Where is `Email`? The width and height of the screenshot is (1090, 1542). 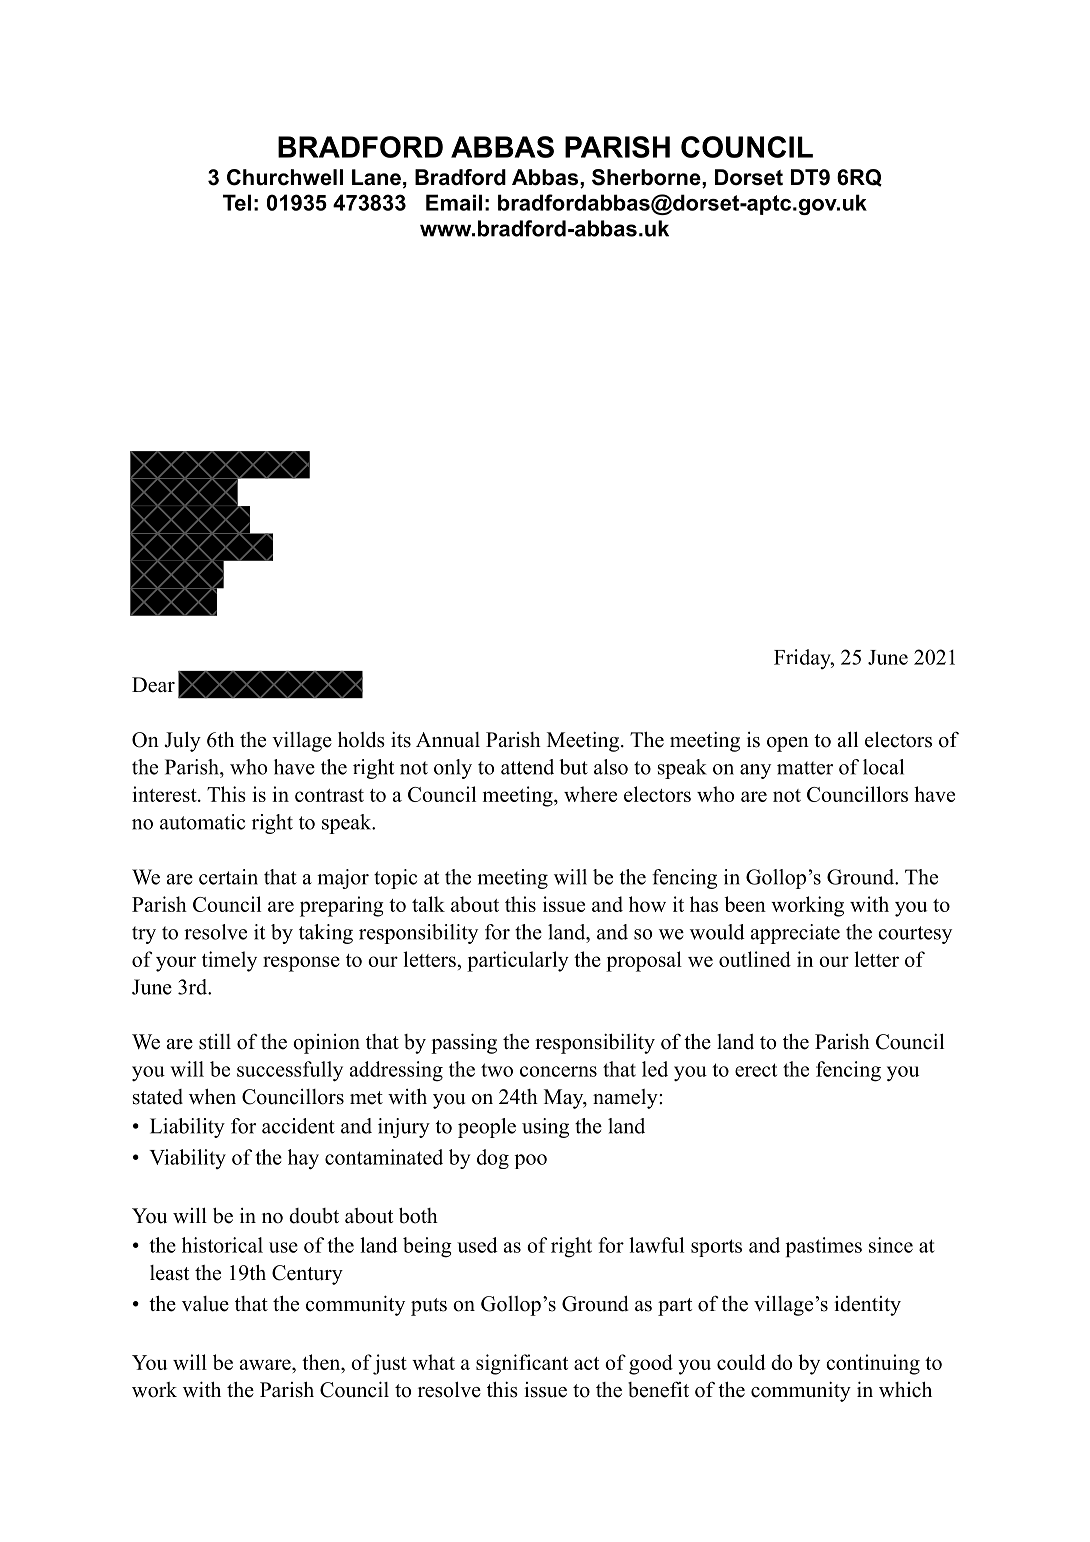
Email is located at coordinates (454, 202).
